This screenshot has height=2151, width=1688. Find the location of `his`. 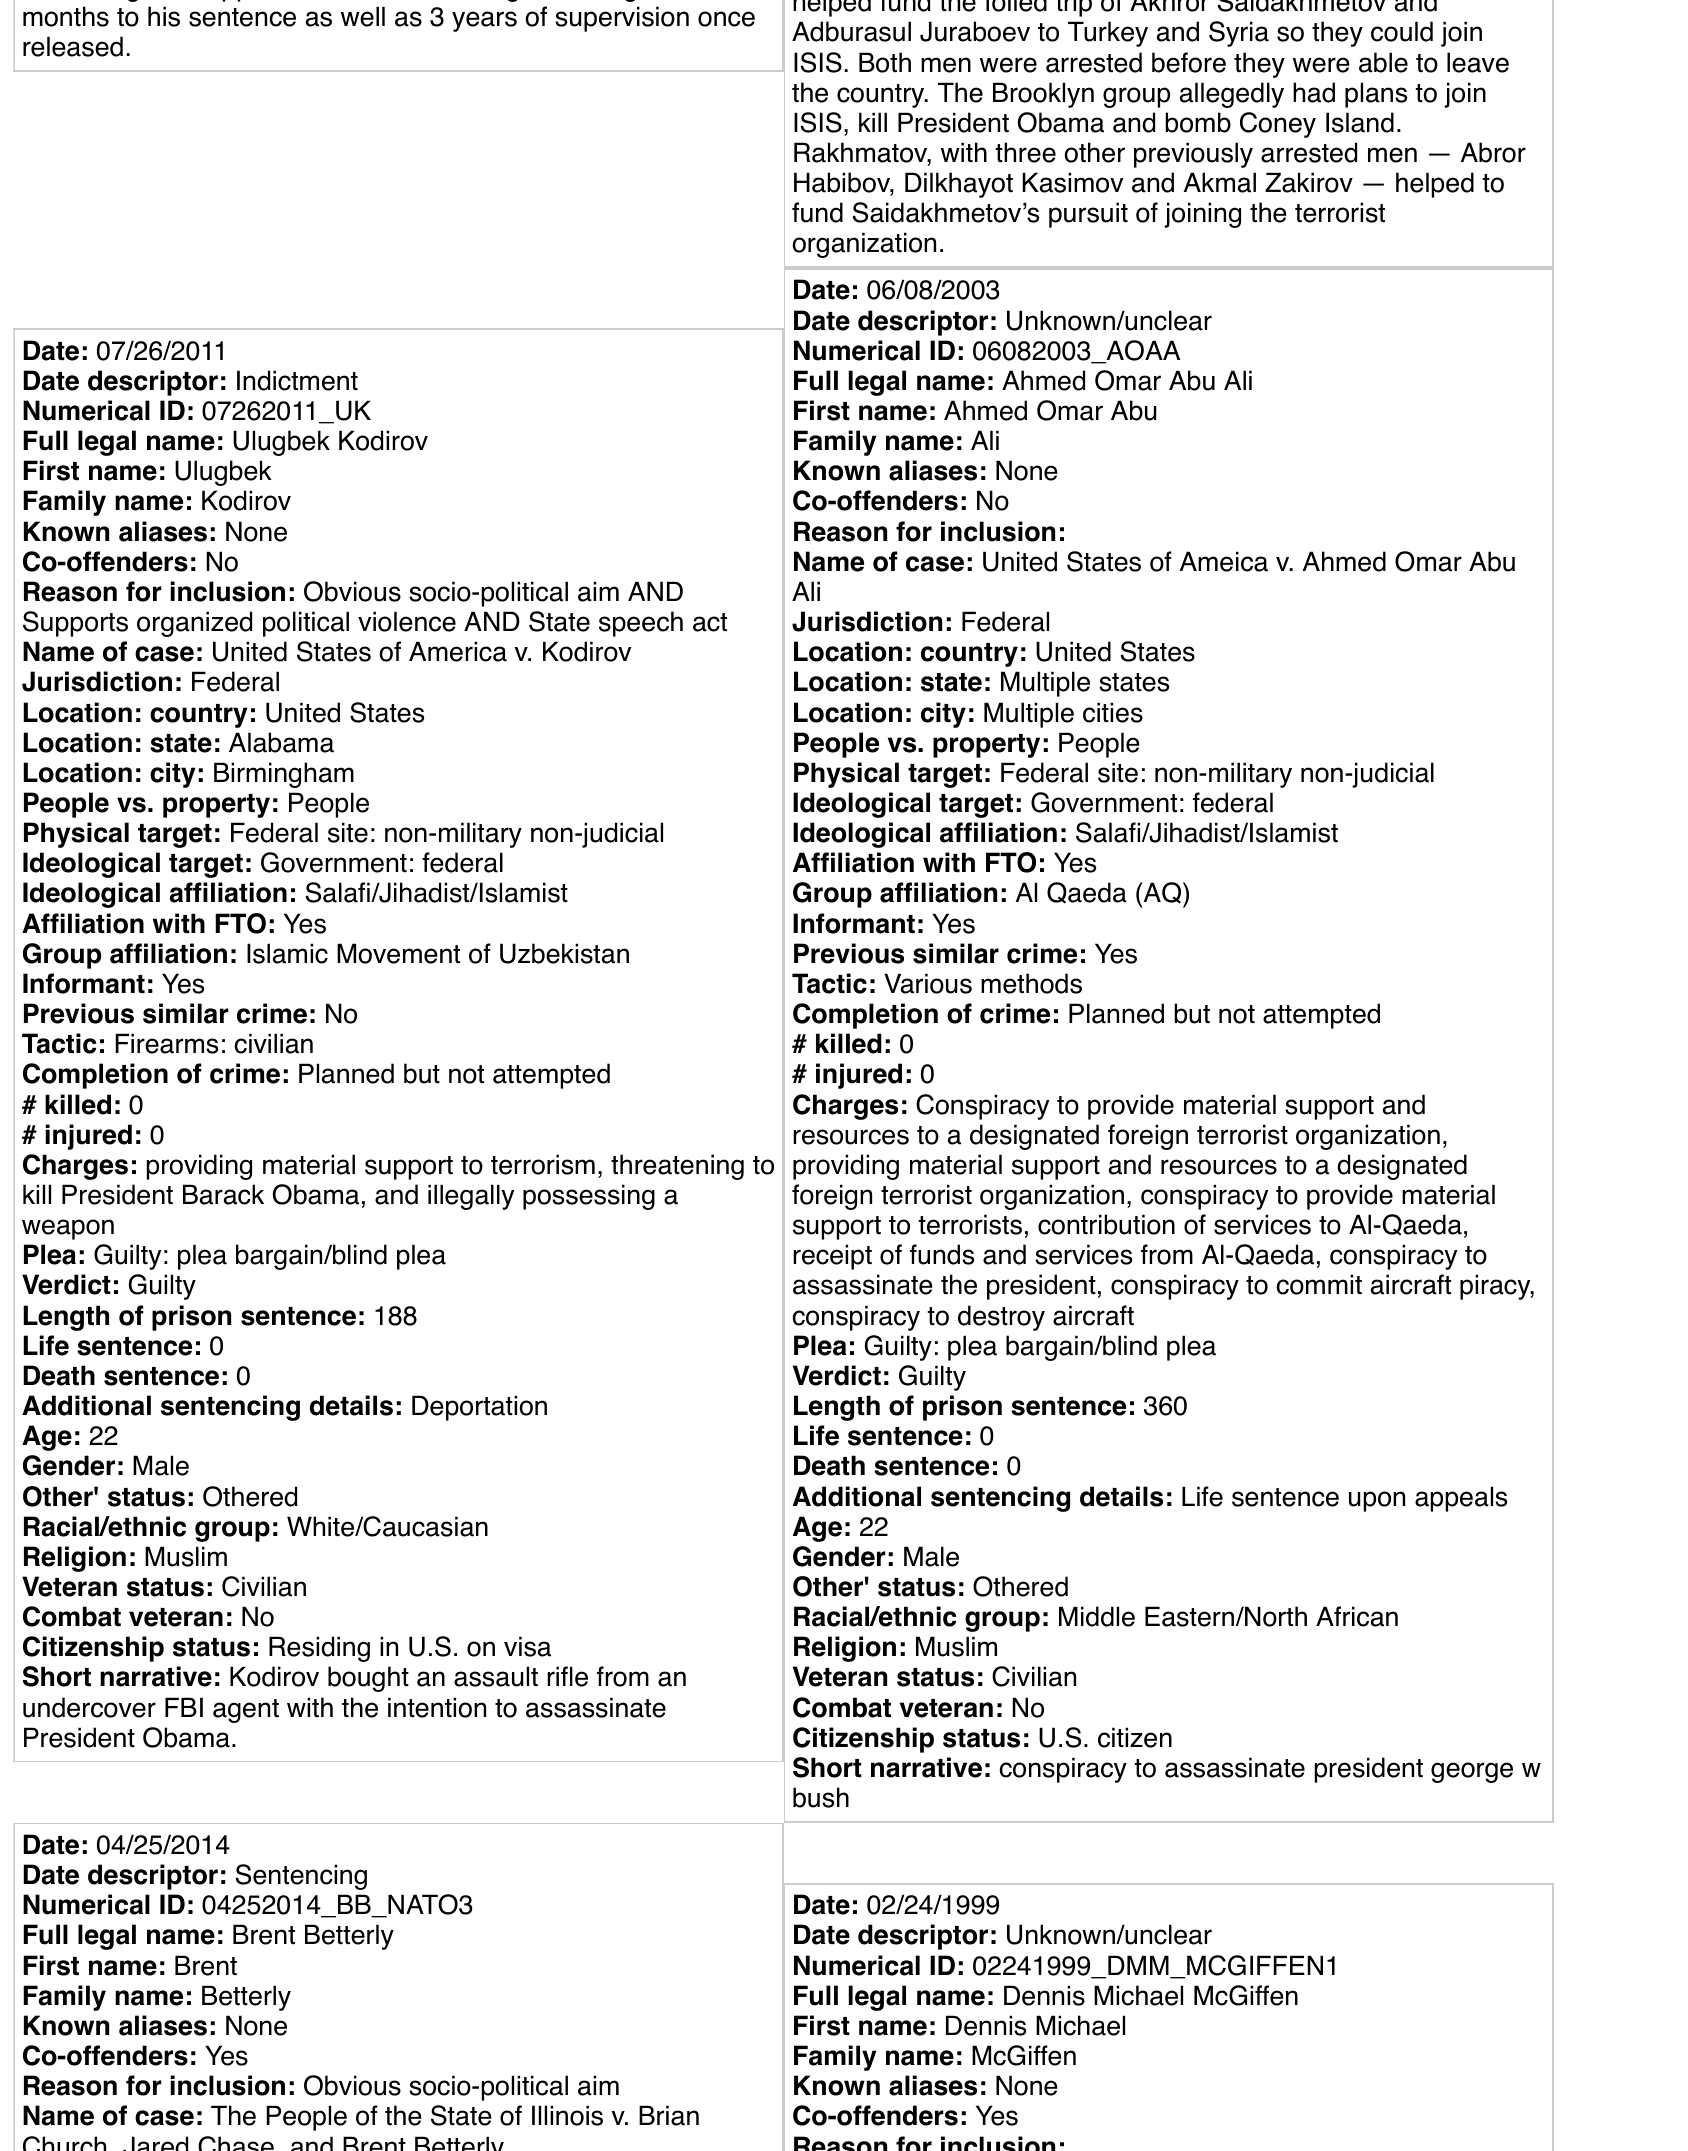

his is located at coordinates (164, 16).
